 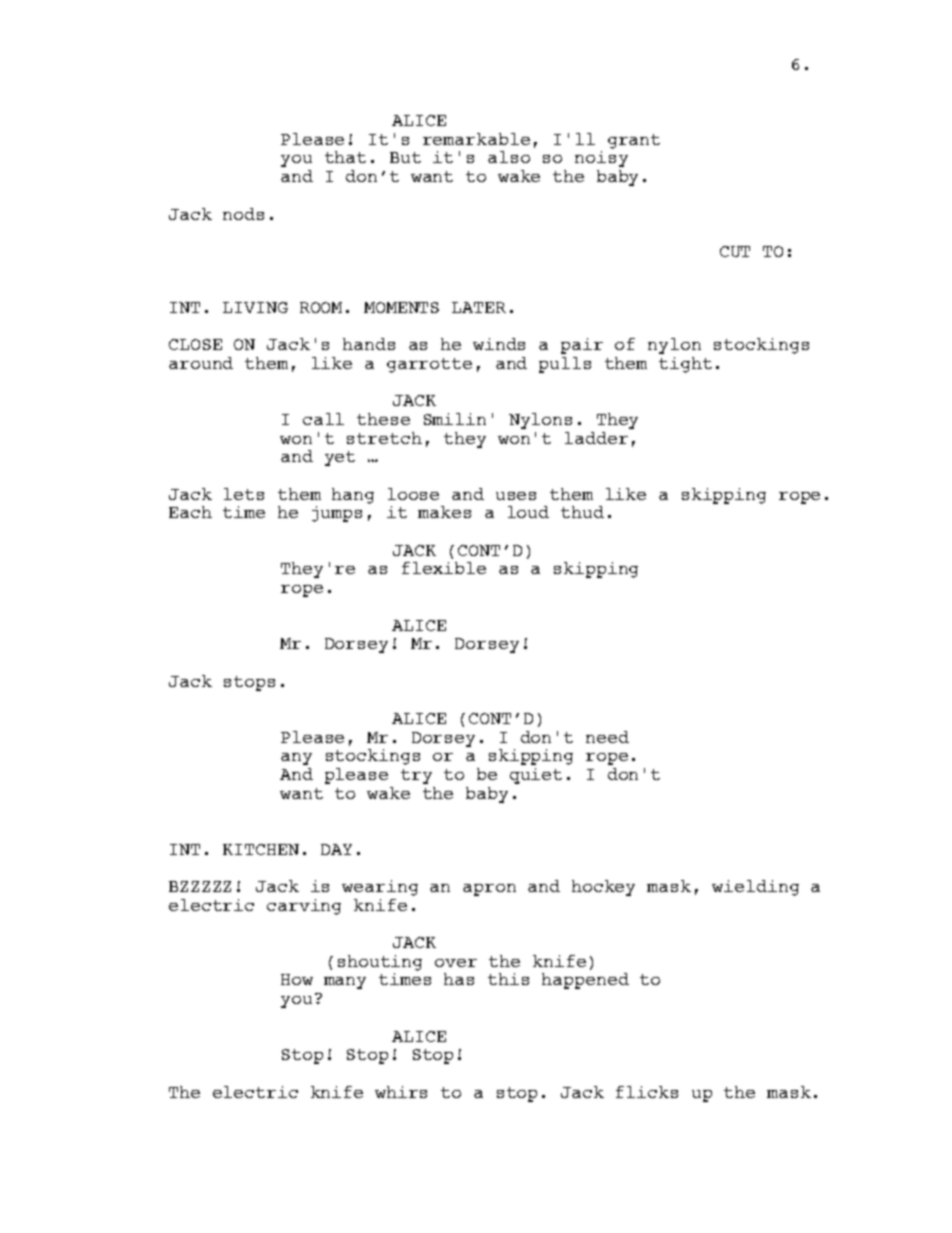 I want to click on Smilin, so click(x=455, y=419).
